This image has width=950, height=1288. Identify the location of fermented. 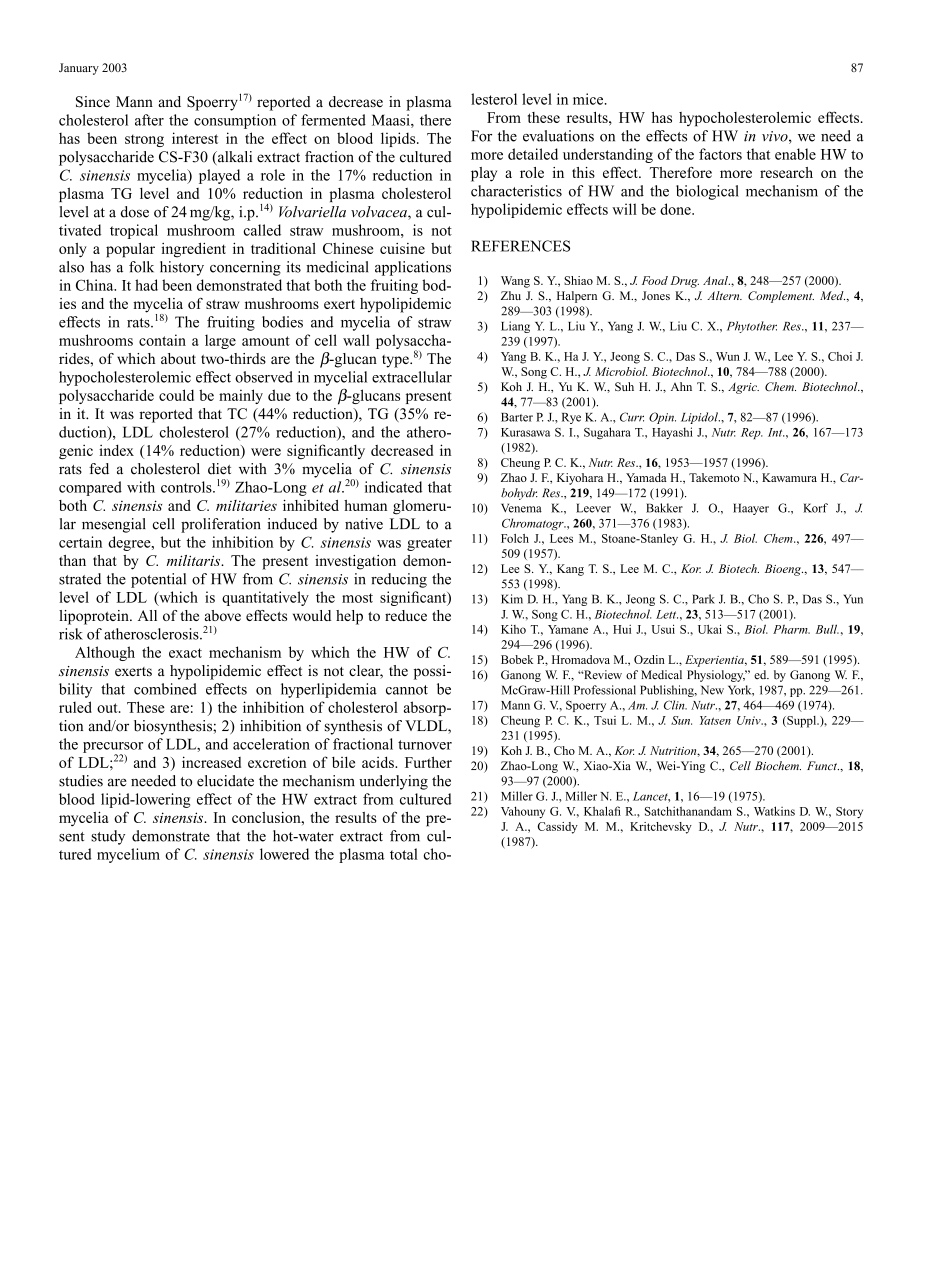
(333, 120).
